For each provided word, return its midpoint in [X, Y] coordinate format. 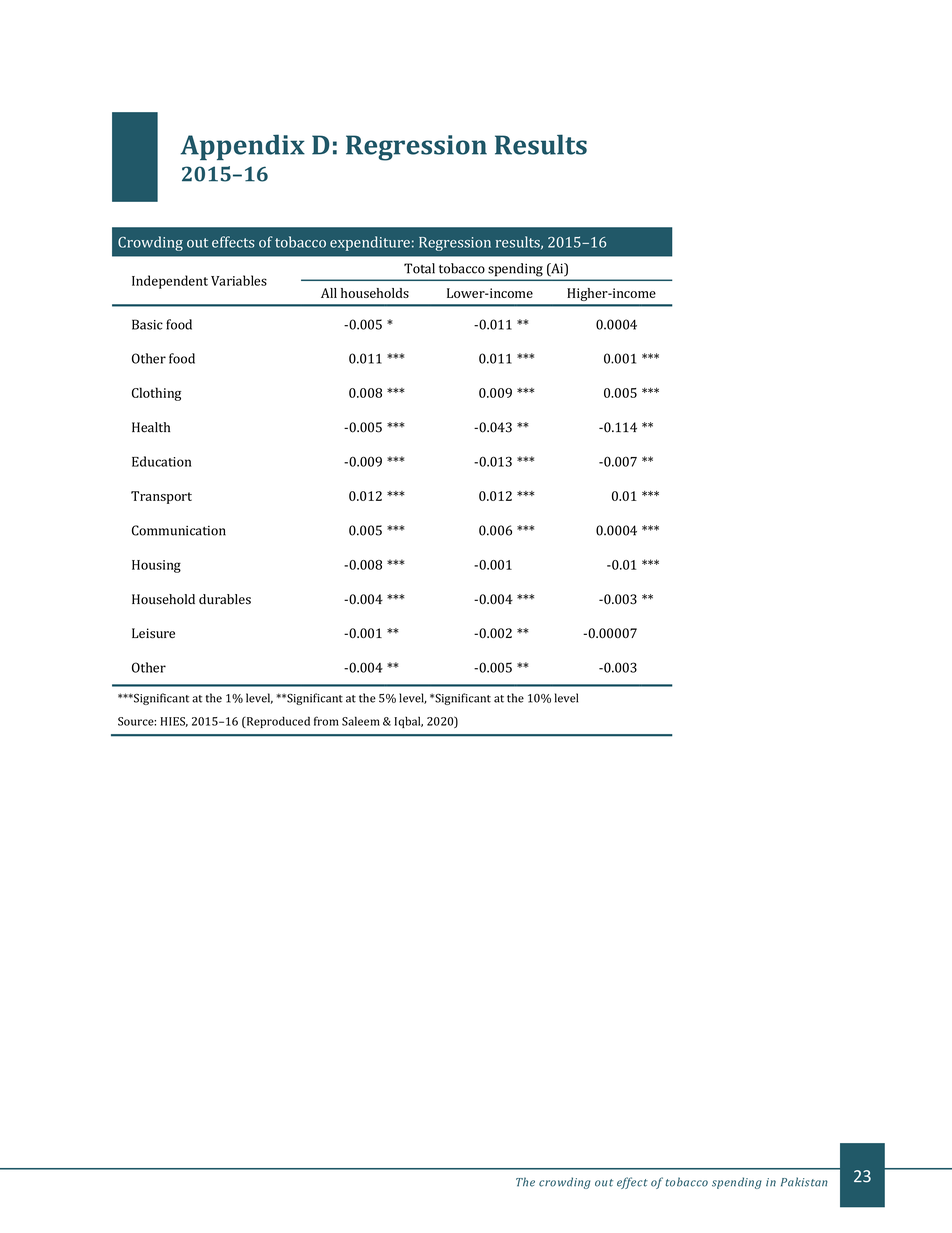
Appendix [243, 147]
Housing [156, 566]
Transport [161, 497]
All [329, 293]
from [326, 721]
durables [225, 599]
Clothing [156, 394]
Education [161, 461]
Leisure [153, 633]
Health [151, 427]
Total [419, 268]
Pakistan [804, 1182]
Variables [239, 280]
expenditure [370, 243]
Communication [179, 530]
